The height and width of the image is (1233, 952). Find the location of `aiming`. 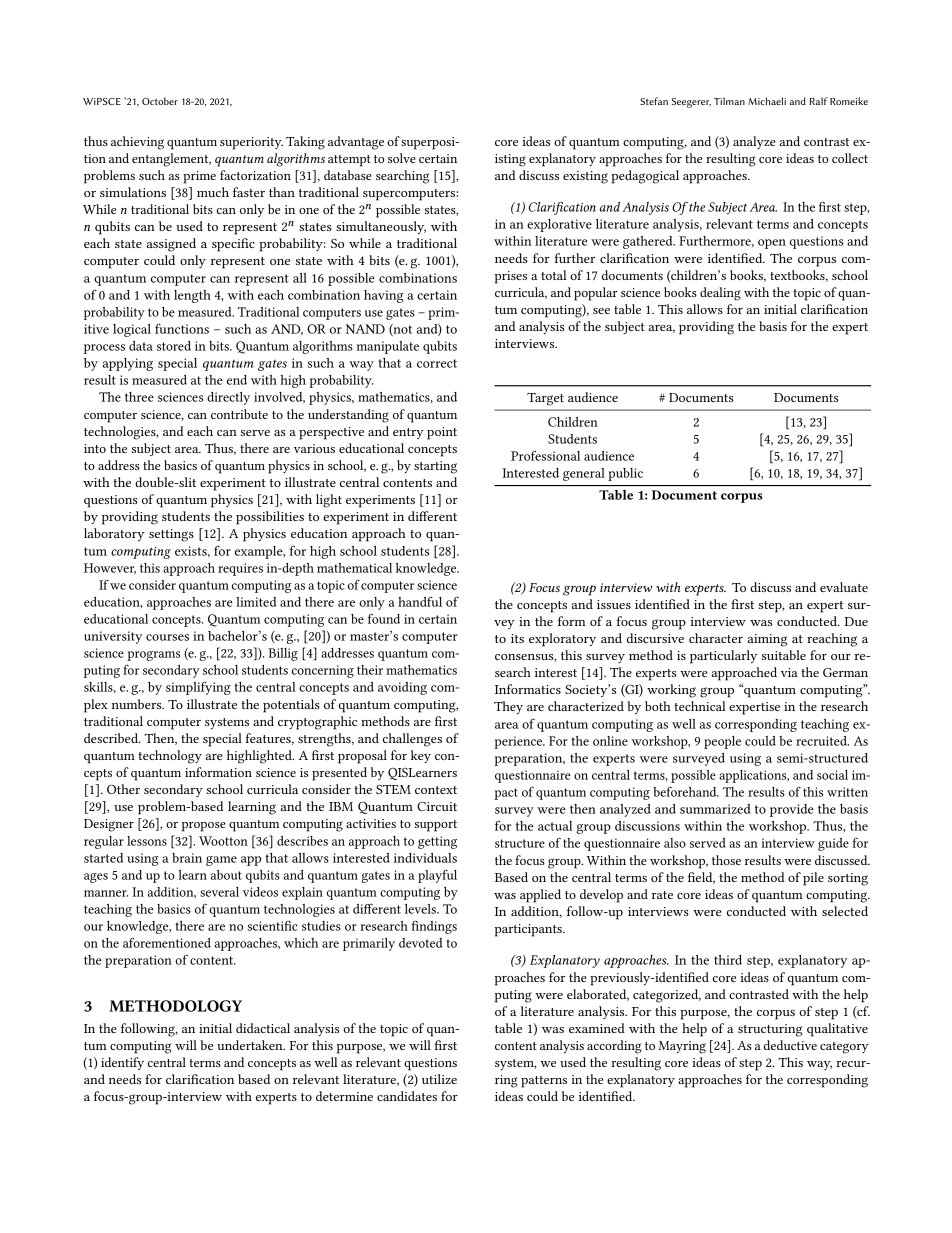

aiming is located at coordinates (767, 640).
